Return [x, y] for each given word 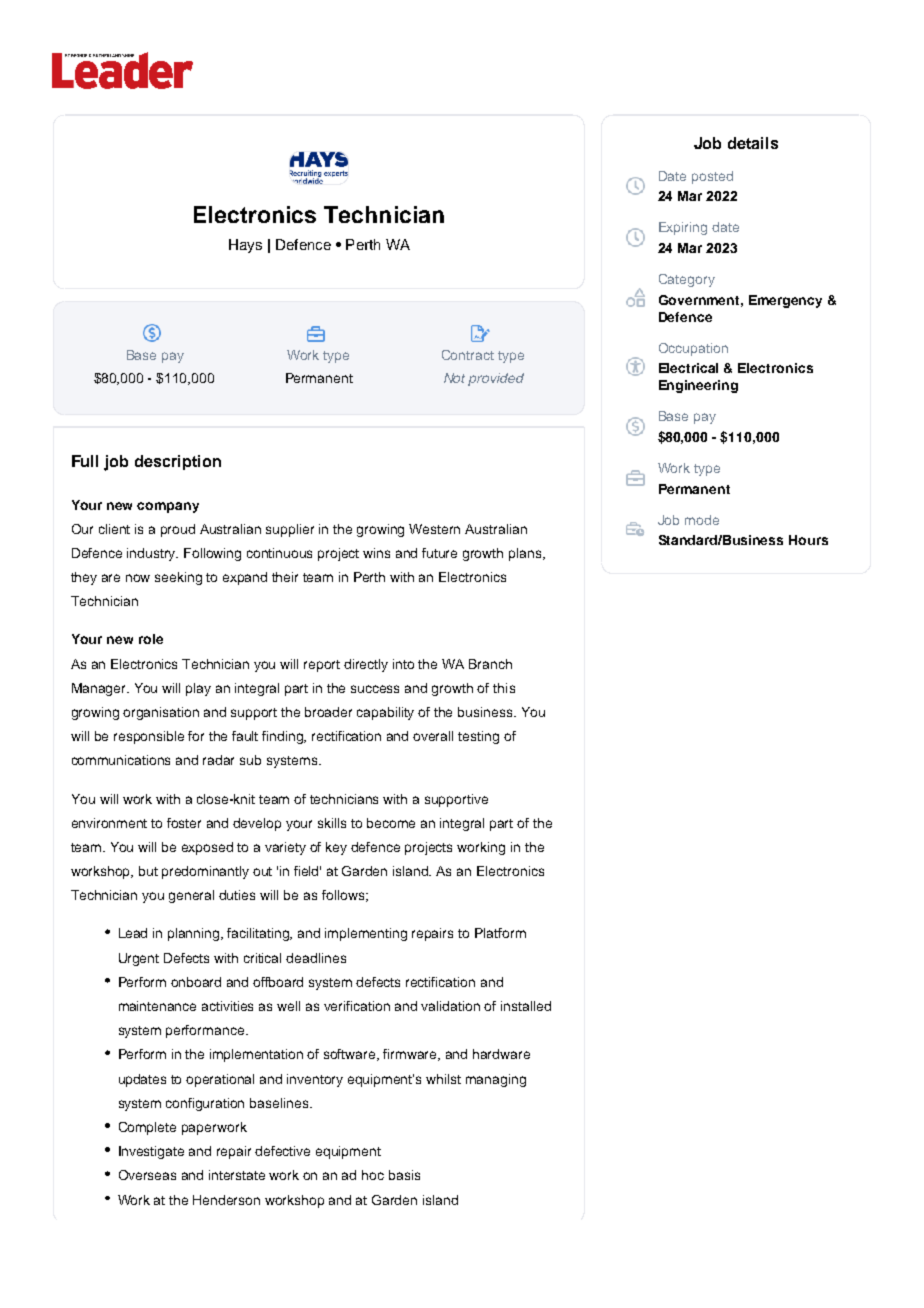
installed [526, 1006]
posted [712, 177]
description [178, 462]
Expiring [683, 228]
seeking [178, 578]
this [504, 688]
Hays [245, 246]
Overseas [147, 1175]
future [439, 553]
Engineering [698, 386]
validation [450, 1006]
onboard [196, 982]
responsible [149, 737]
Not [454, 378]
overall [433, 736]
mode [702, 520]
